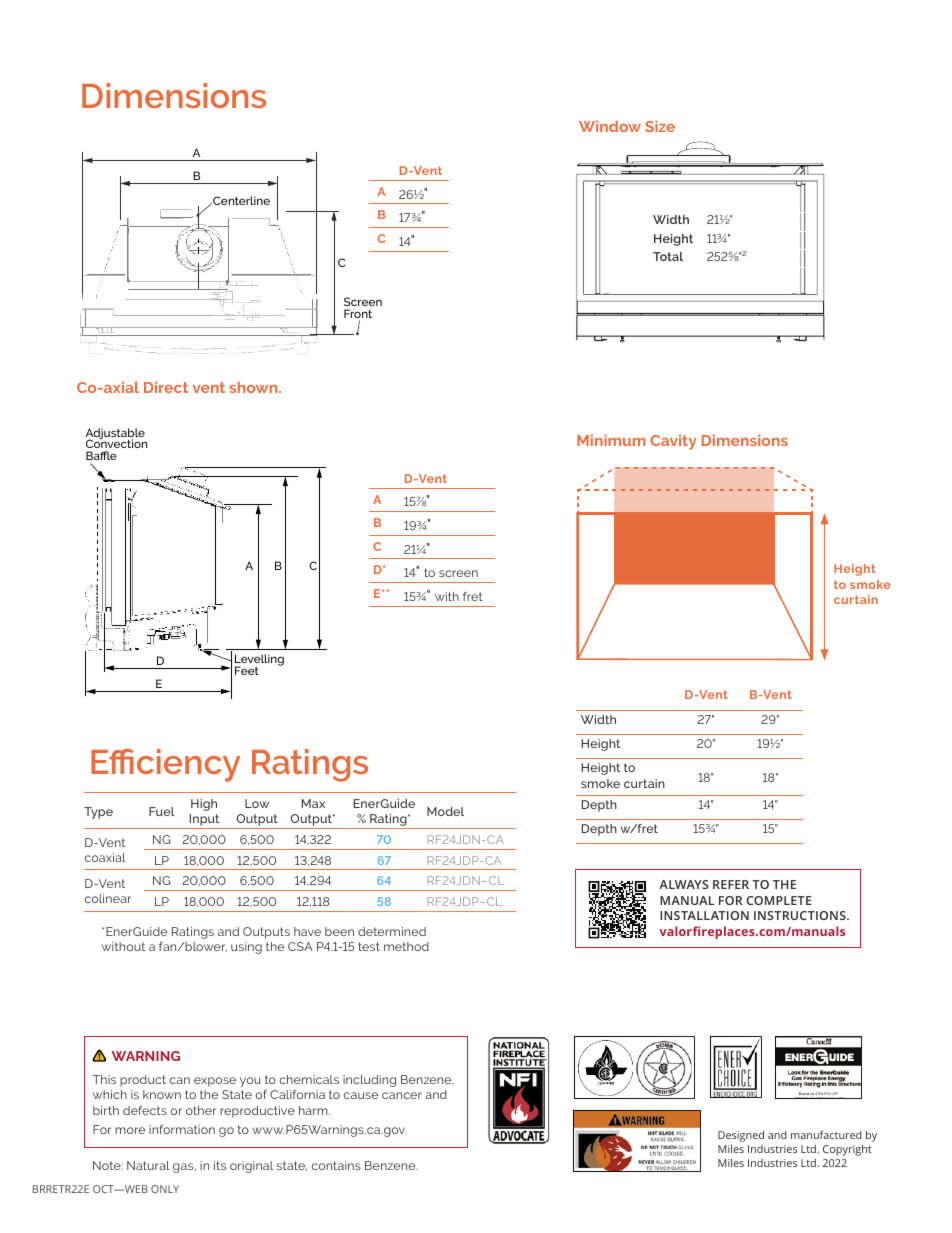  What do you see at coordinates (660, 126) in the page?
I see `Size` at bounding box center [660, 126].
